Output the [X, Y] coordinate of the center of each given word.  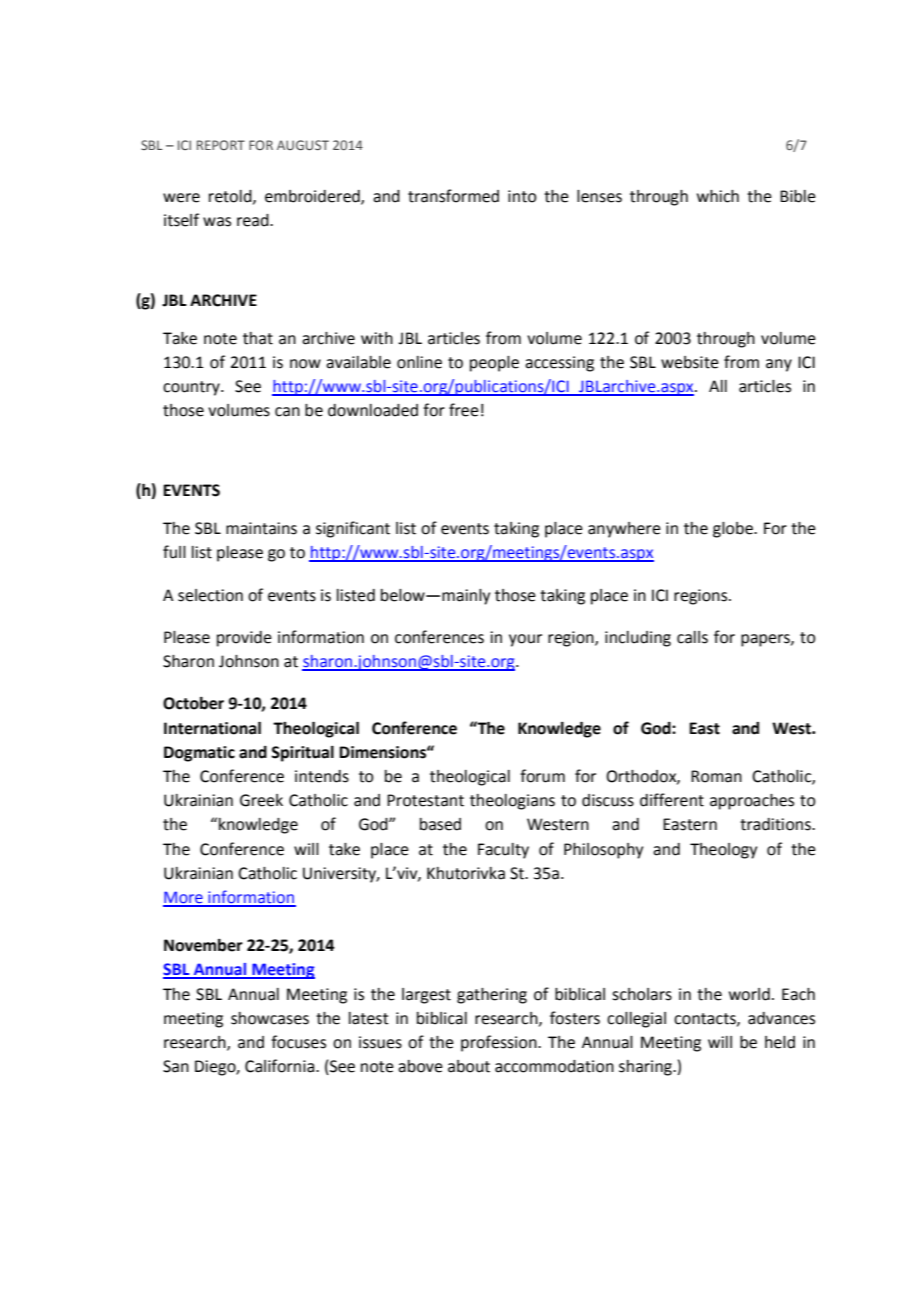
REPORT [221, 145]
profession [500, 1043]
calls [692, 637]
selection [210, 595]
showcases [270, 1018]
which [718, 196]
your [525, 640]
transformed [453, 196]
